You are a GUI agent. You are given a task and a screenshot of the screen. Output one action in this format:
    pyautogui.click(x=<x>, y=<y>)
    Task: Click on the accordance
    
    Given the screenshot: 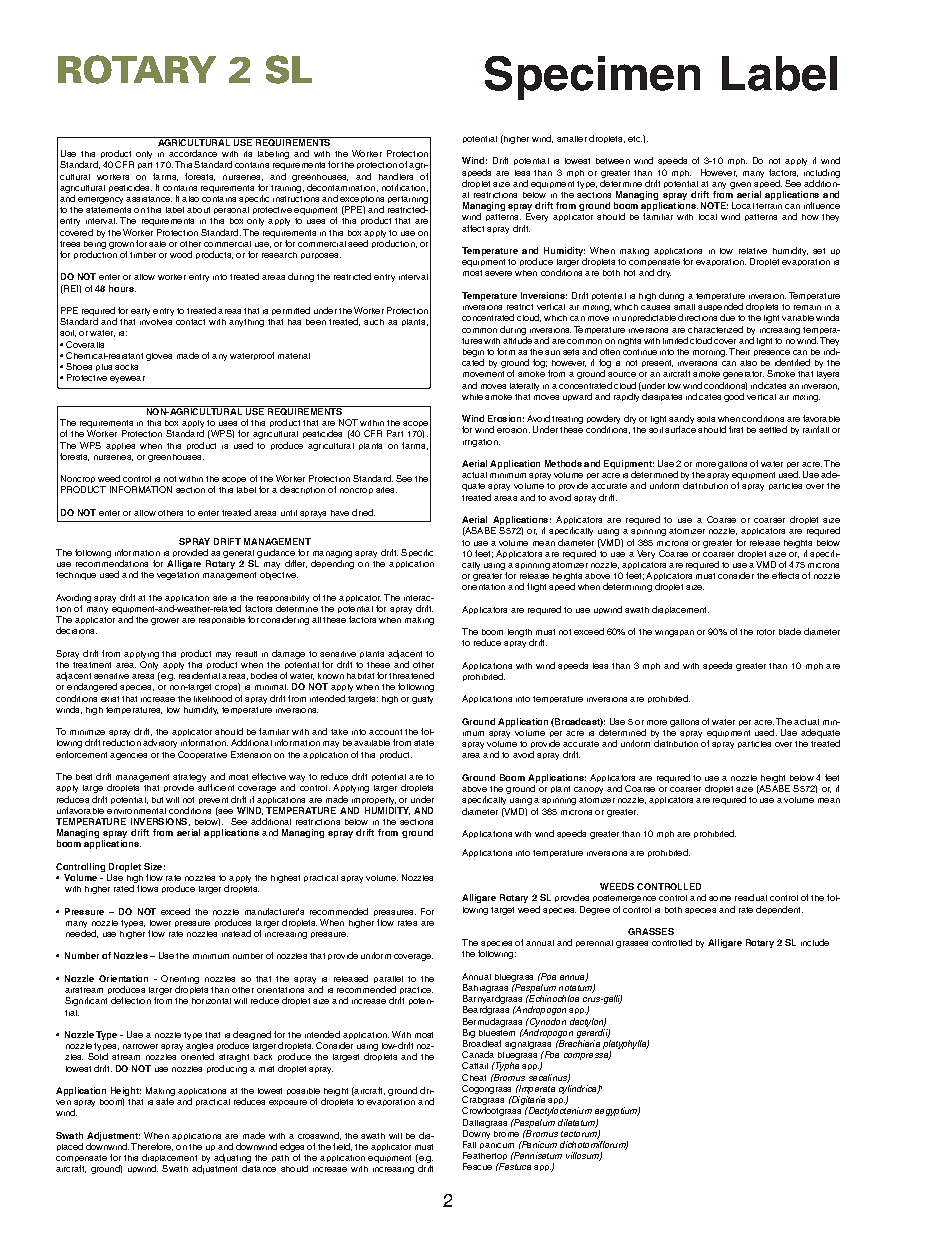 What is the action you would take?
    pyautogui.click(x=193, y=153)
